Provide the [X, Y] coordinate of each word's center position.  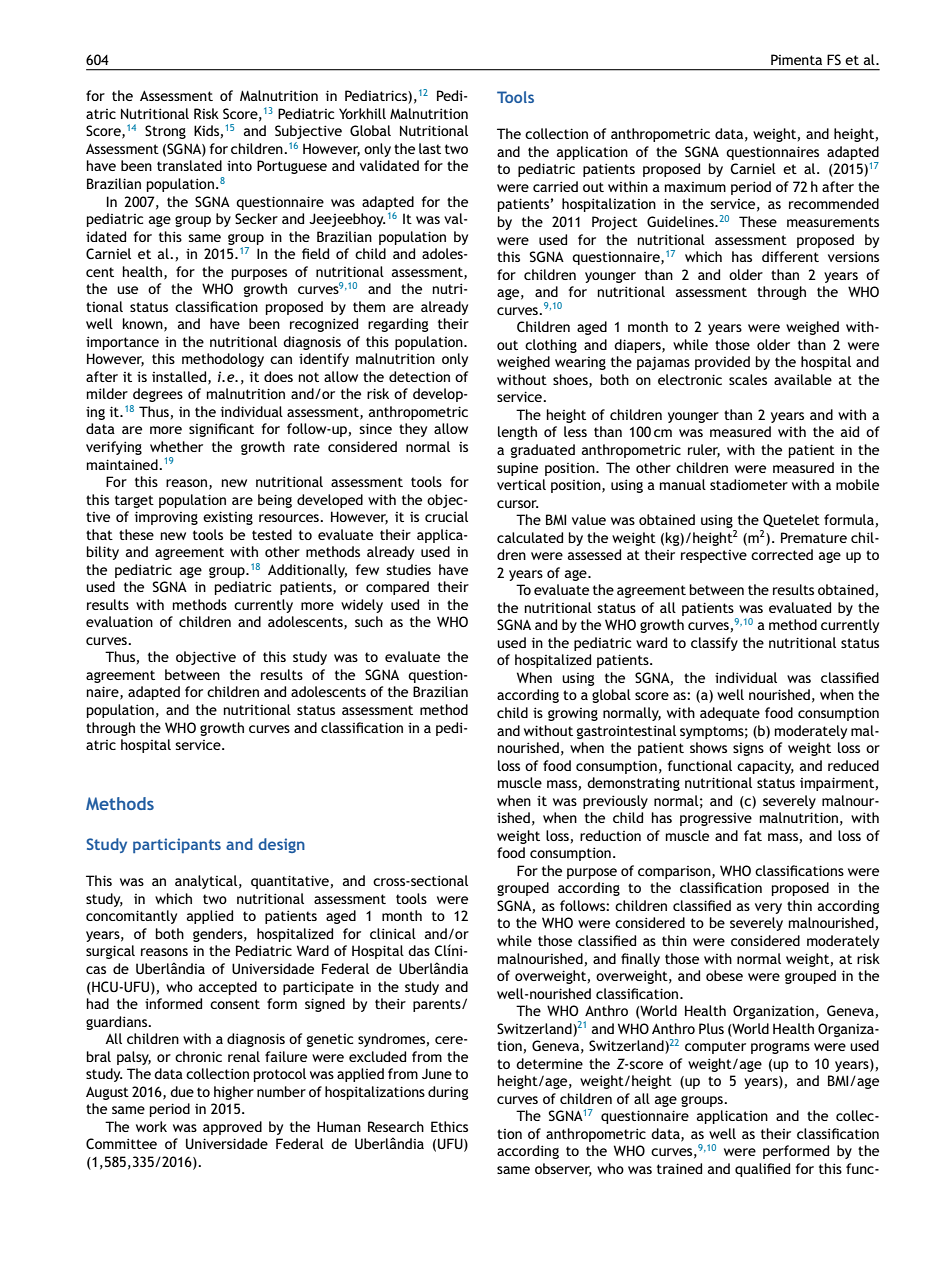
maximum [695, 187]
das [419, 950]
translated [189, 165]
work [151, 1126]
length [517, 433]
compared [397, 588]
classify [714, 644]
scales [748, 379]
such [369, 621]
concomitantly [131, 917]
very [768, 908]
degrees [158, 395]
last [430, 148]
